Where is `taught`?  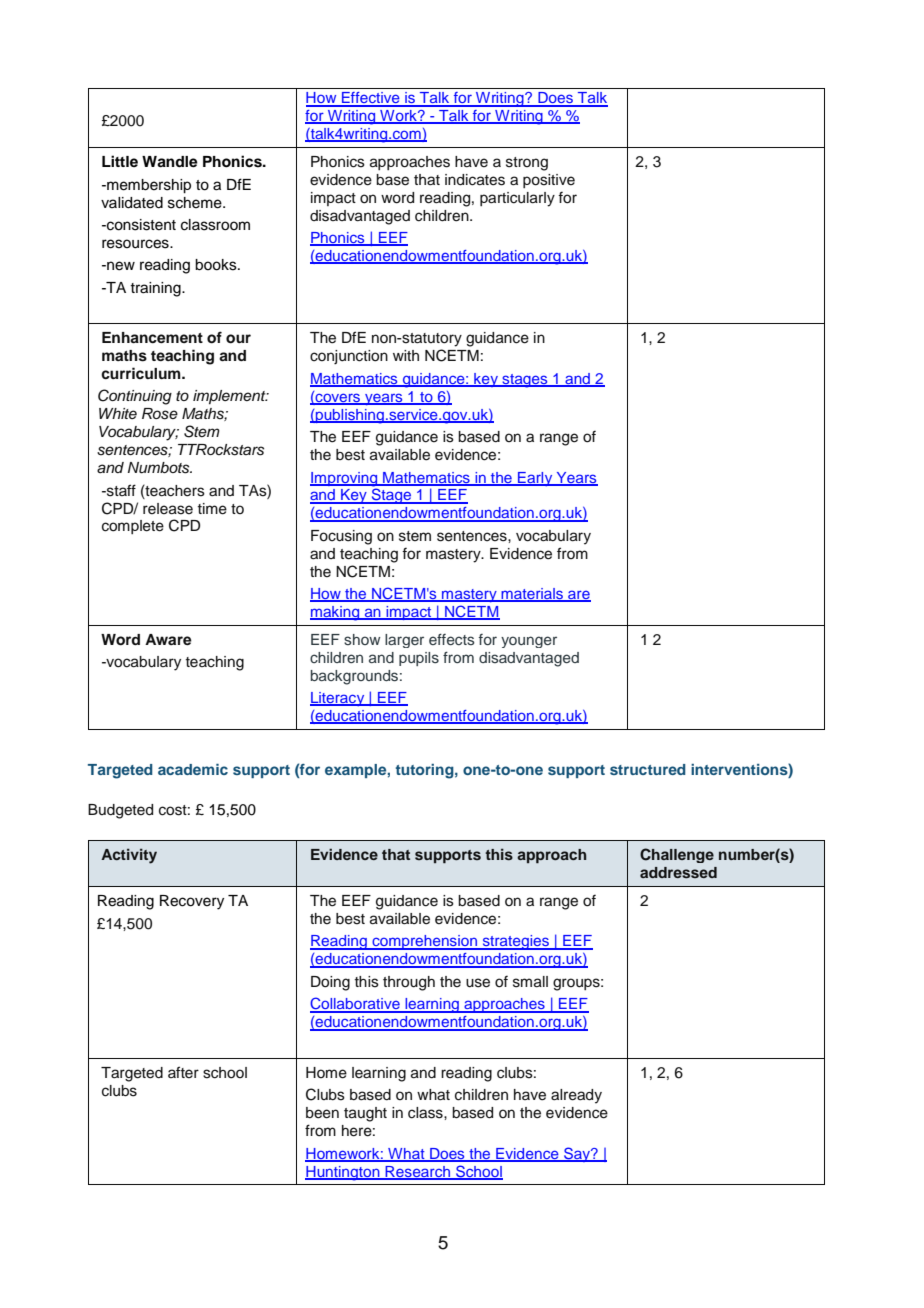
taught is located at coordinates (365, 1114).
